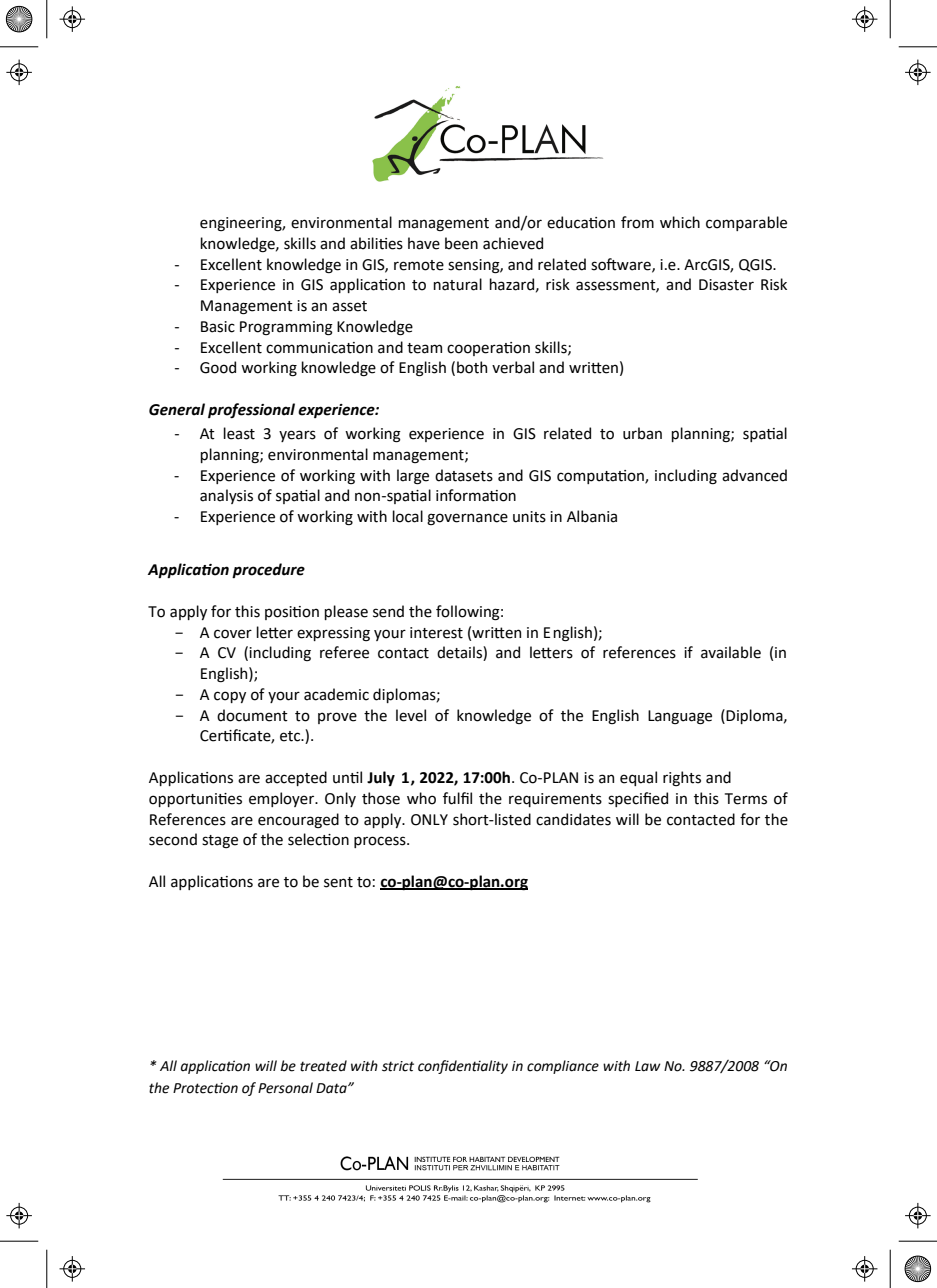 This screenshot has width=937, height=1288. What do you see at coordinates (421, 798) in the screenshot?
I see `who` at bounding box center [421, 798].
